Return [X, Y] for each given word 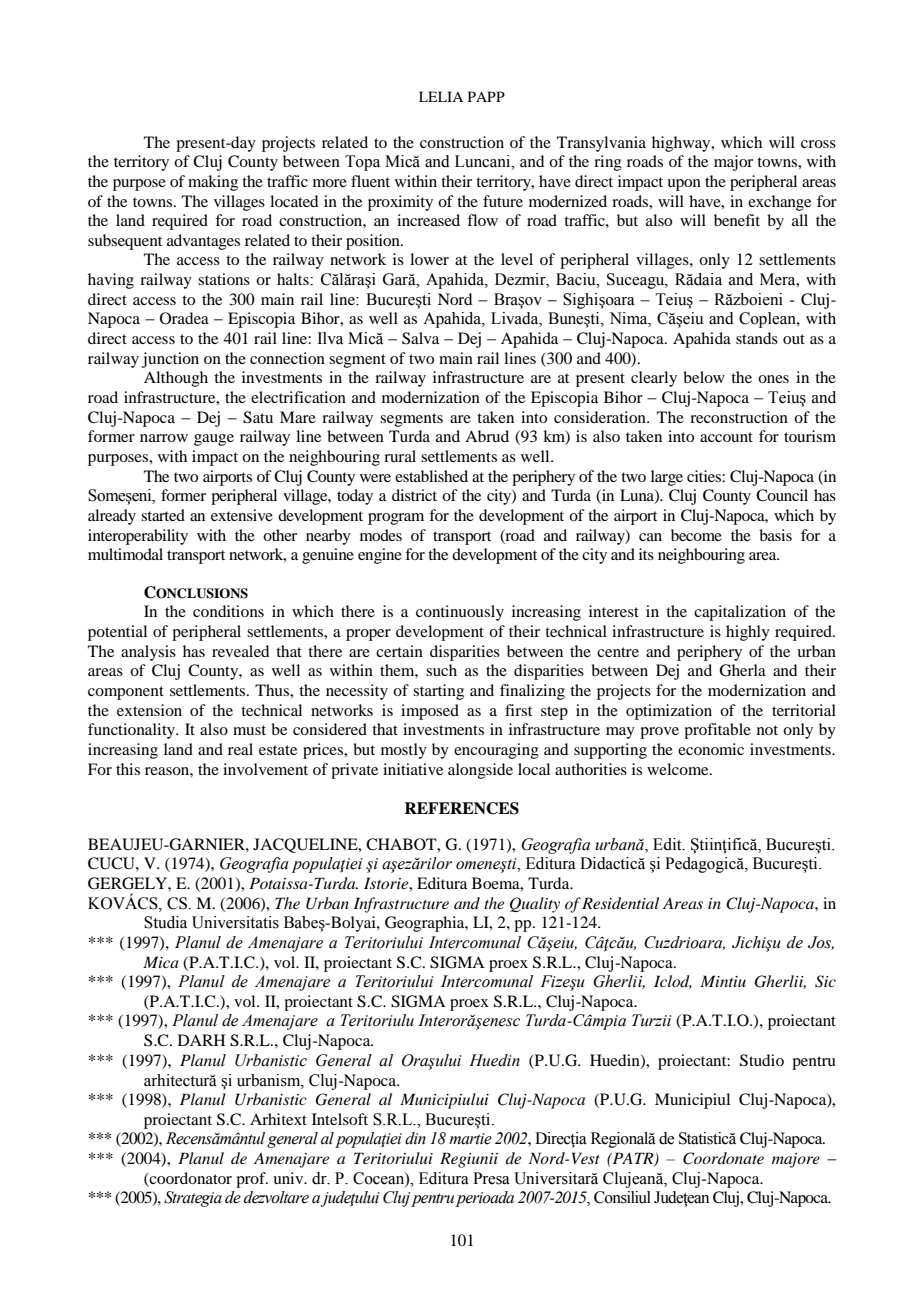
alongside [480, 771]
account [726, 437]
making [213, 183]
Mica [161, 962]
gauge [214, 440]
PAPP [486, 96]
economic [711, 749]
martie [470, 1139]
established [431, 476]
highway [682, 144]
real [240, 749]
